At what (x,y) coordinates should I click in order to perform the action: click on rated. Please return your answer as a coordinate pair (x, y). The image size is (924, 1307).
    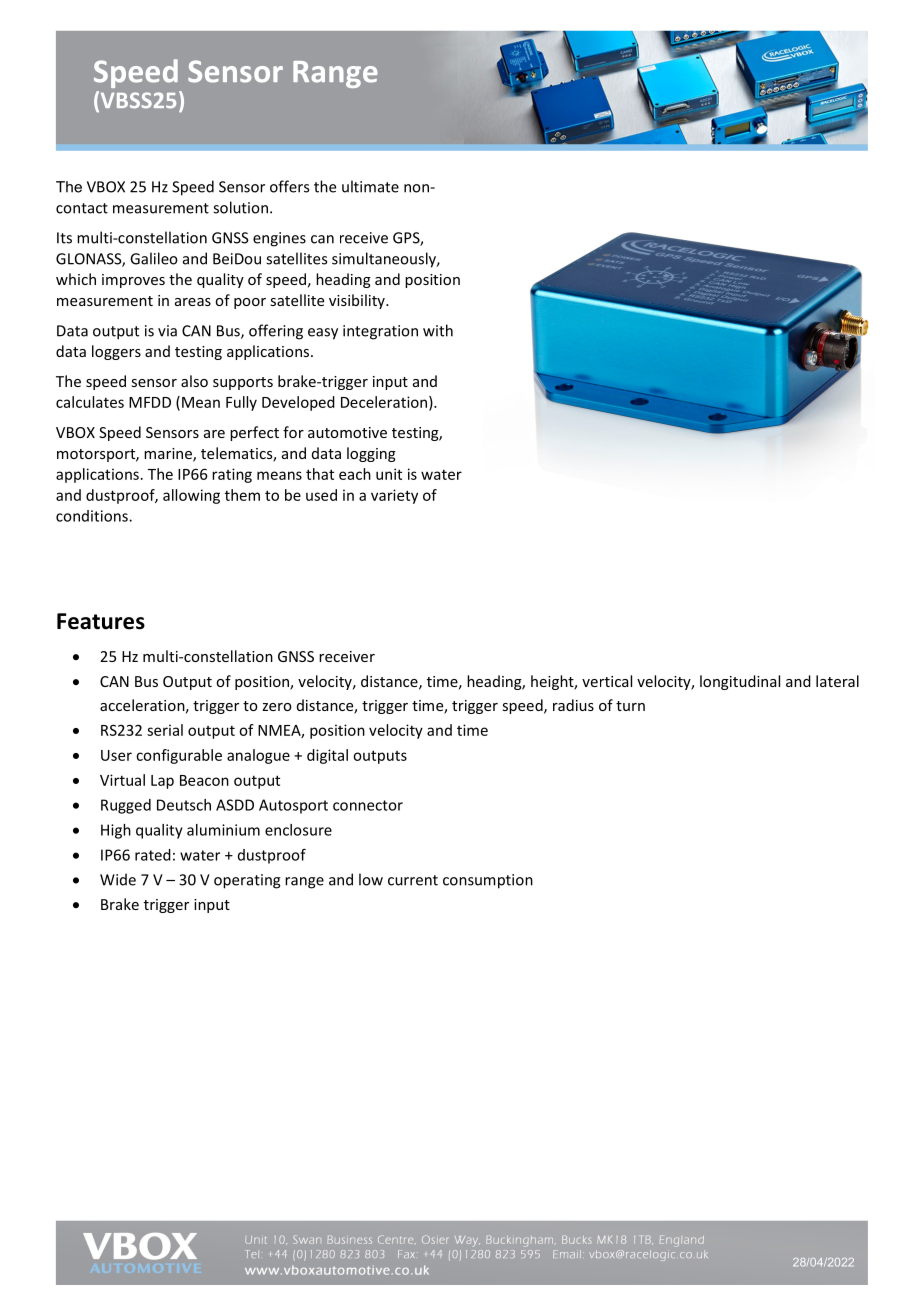
    Looking at the image, I should click on (153, 855).
